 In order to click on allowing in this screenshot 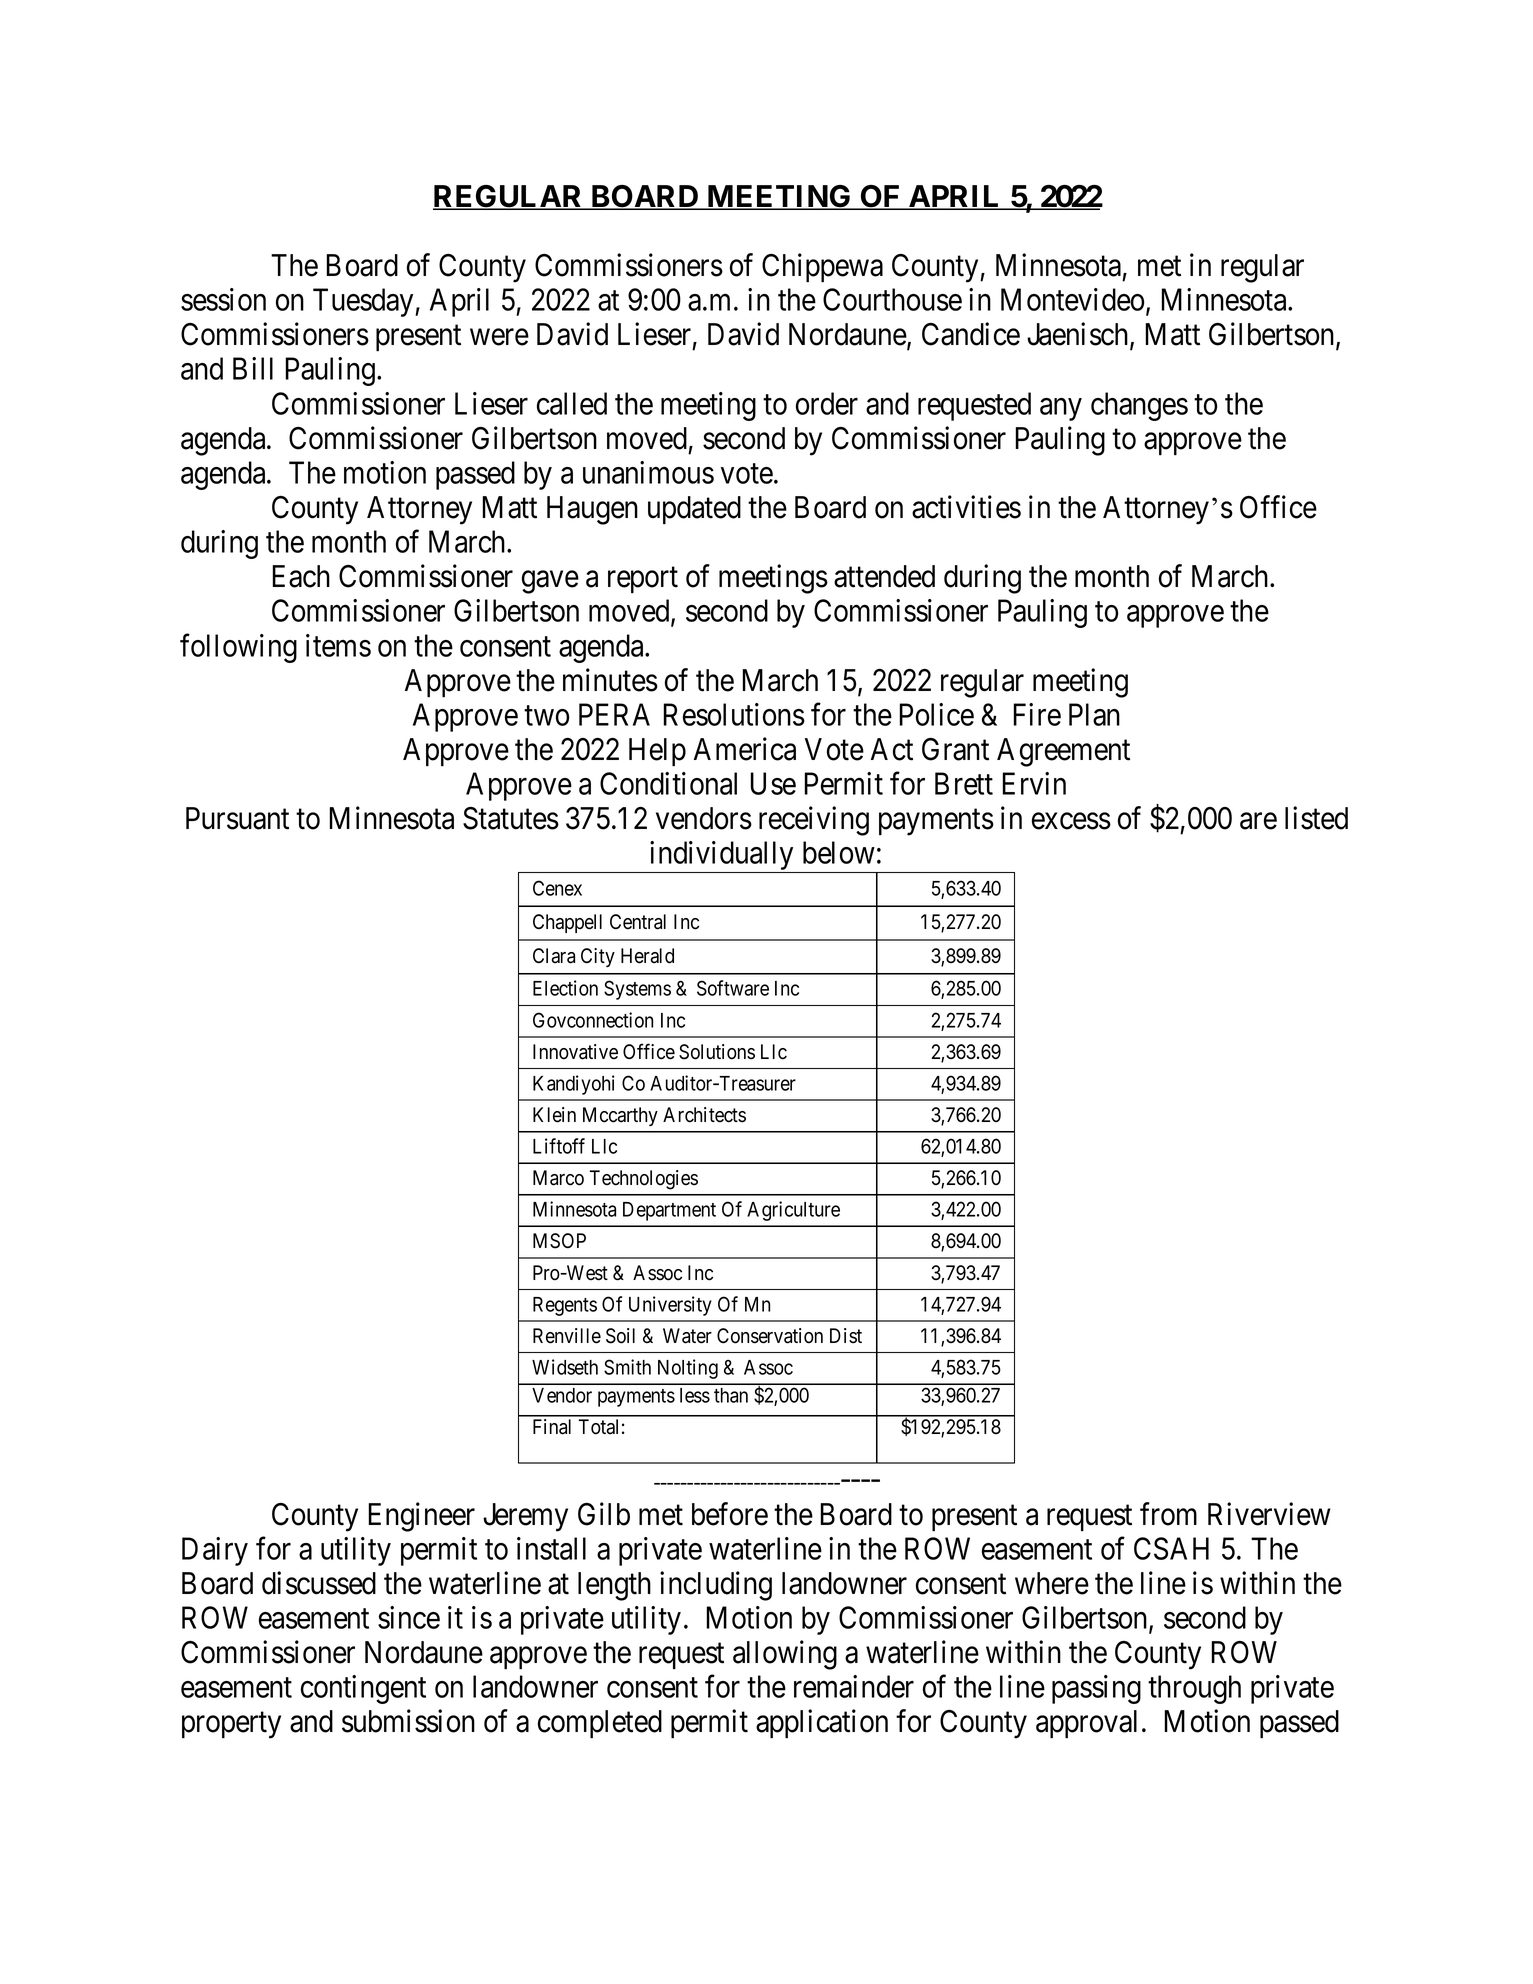, I will do `click(785, 1655)`.
